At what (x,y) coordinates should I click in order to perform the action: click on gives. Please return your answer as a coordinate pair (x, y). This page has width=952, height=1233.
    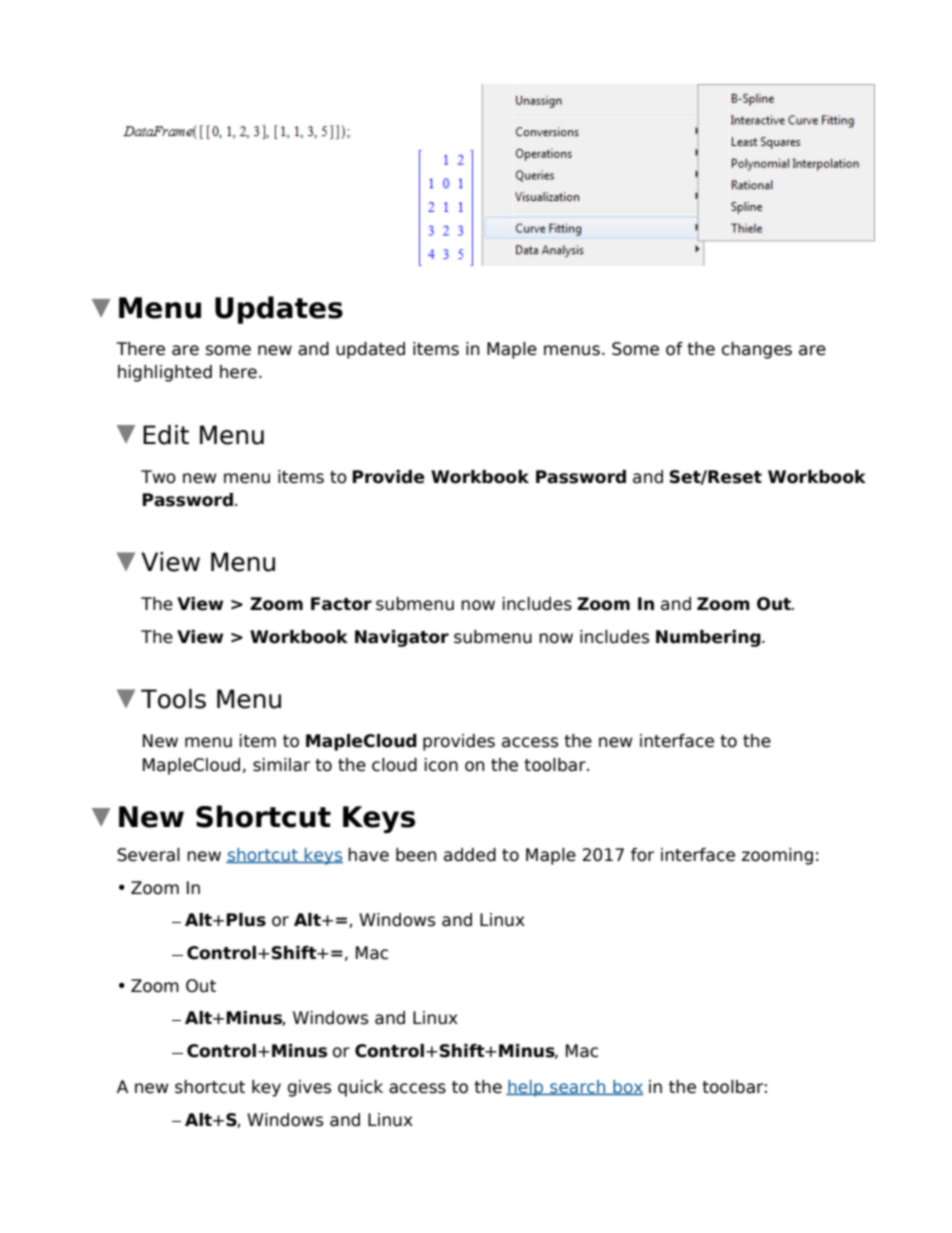
    Looking at the image, I should click on (309, 1088).
